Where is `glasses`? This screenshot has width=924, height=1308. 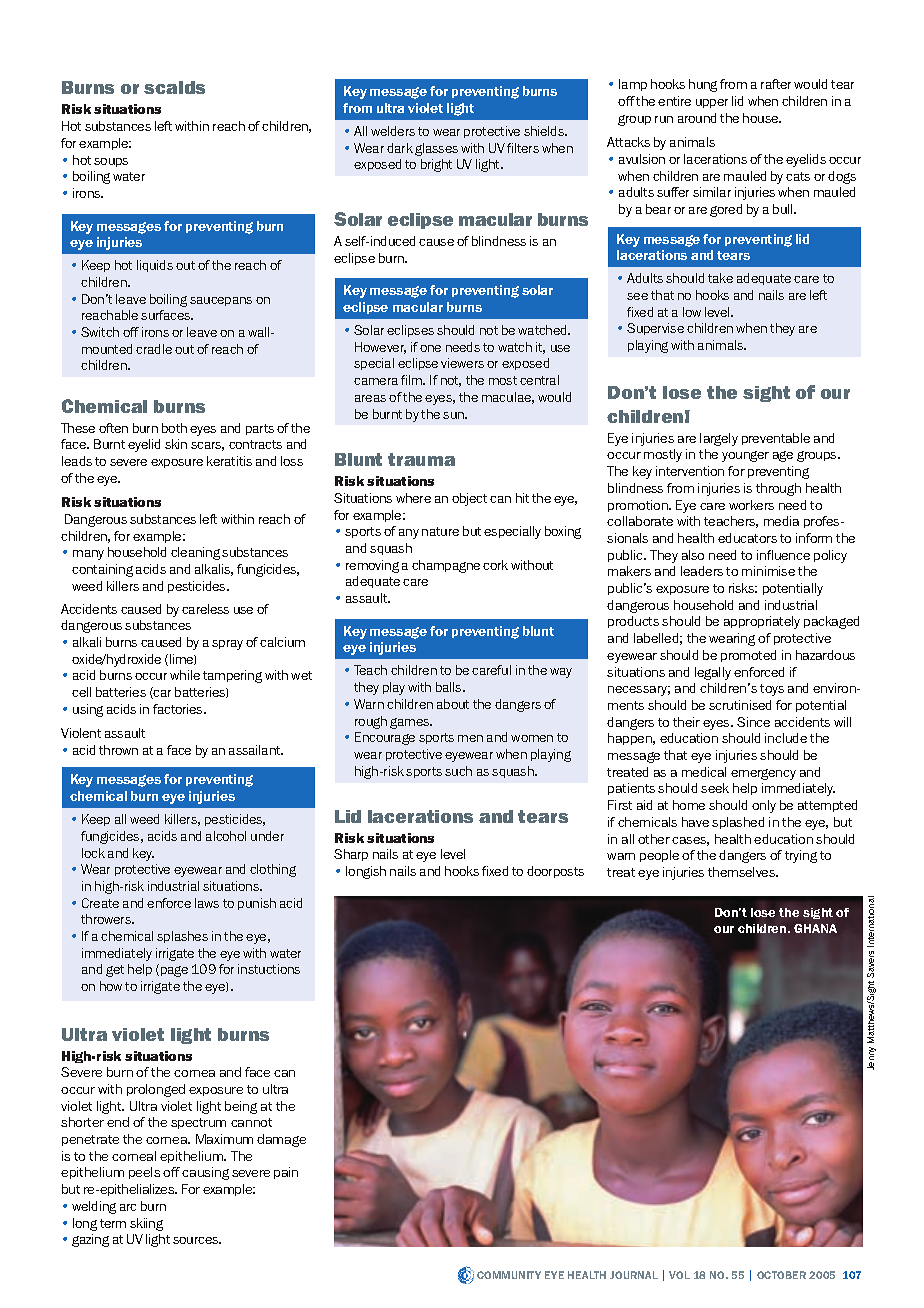
glasses is located at coordinates (436, 149).
